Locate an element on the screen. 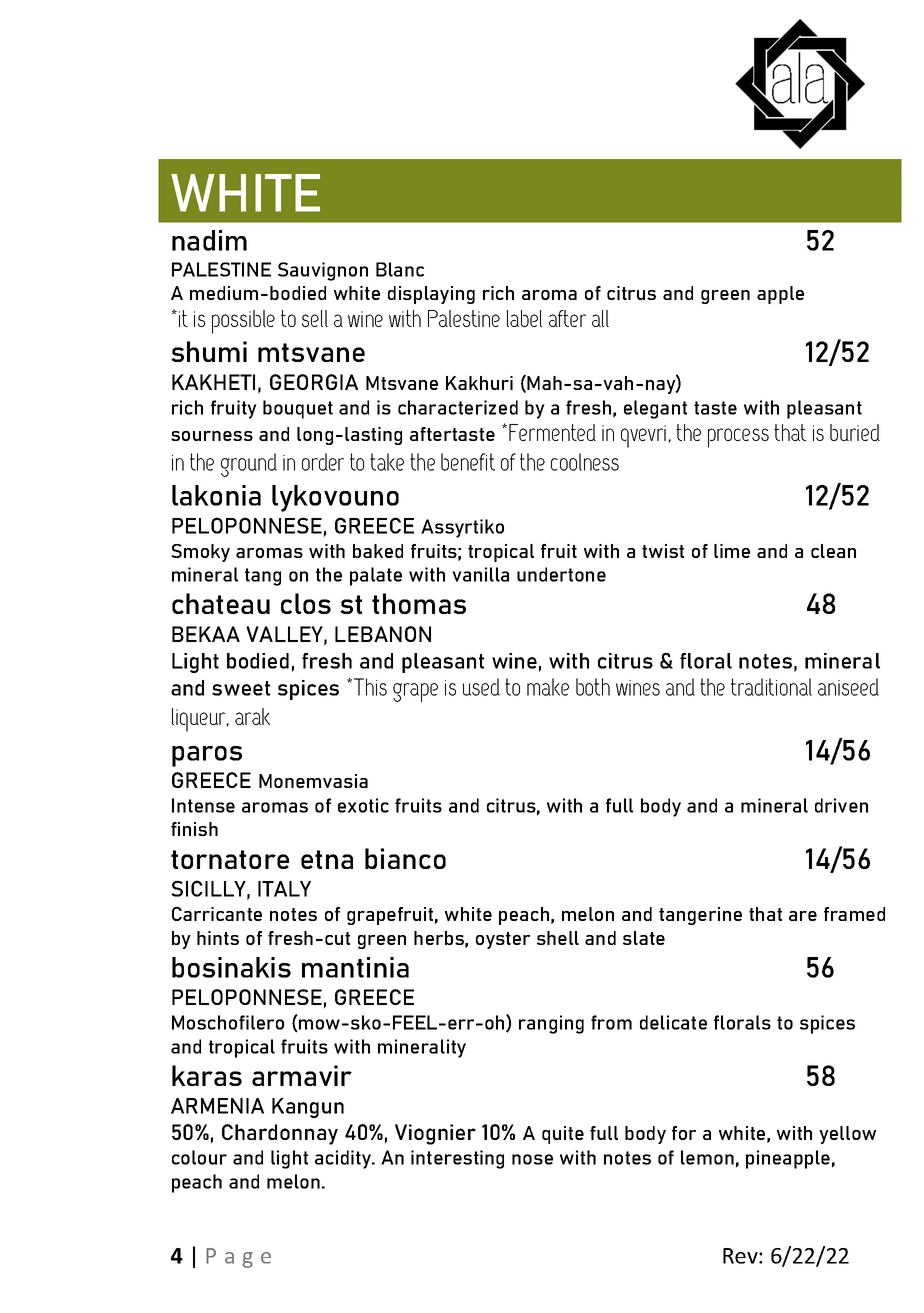  elegant is located at coordinates (655, 409).
